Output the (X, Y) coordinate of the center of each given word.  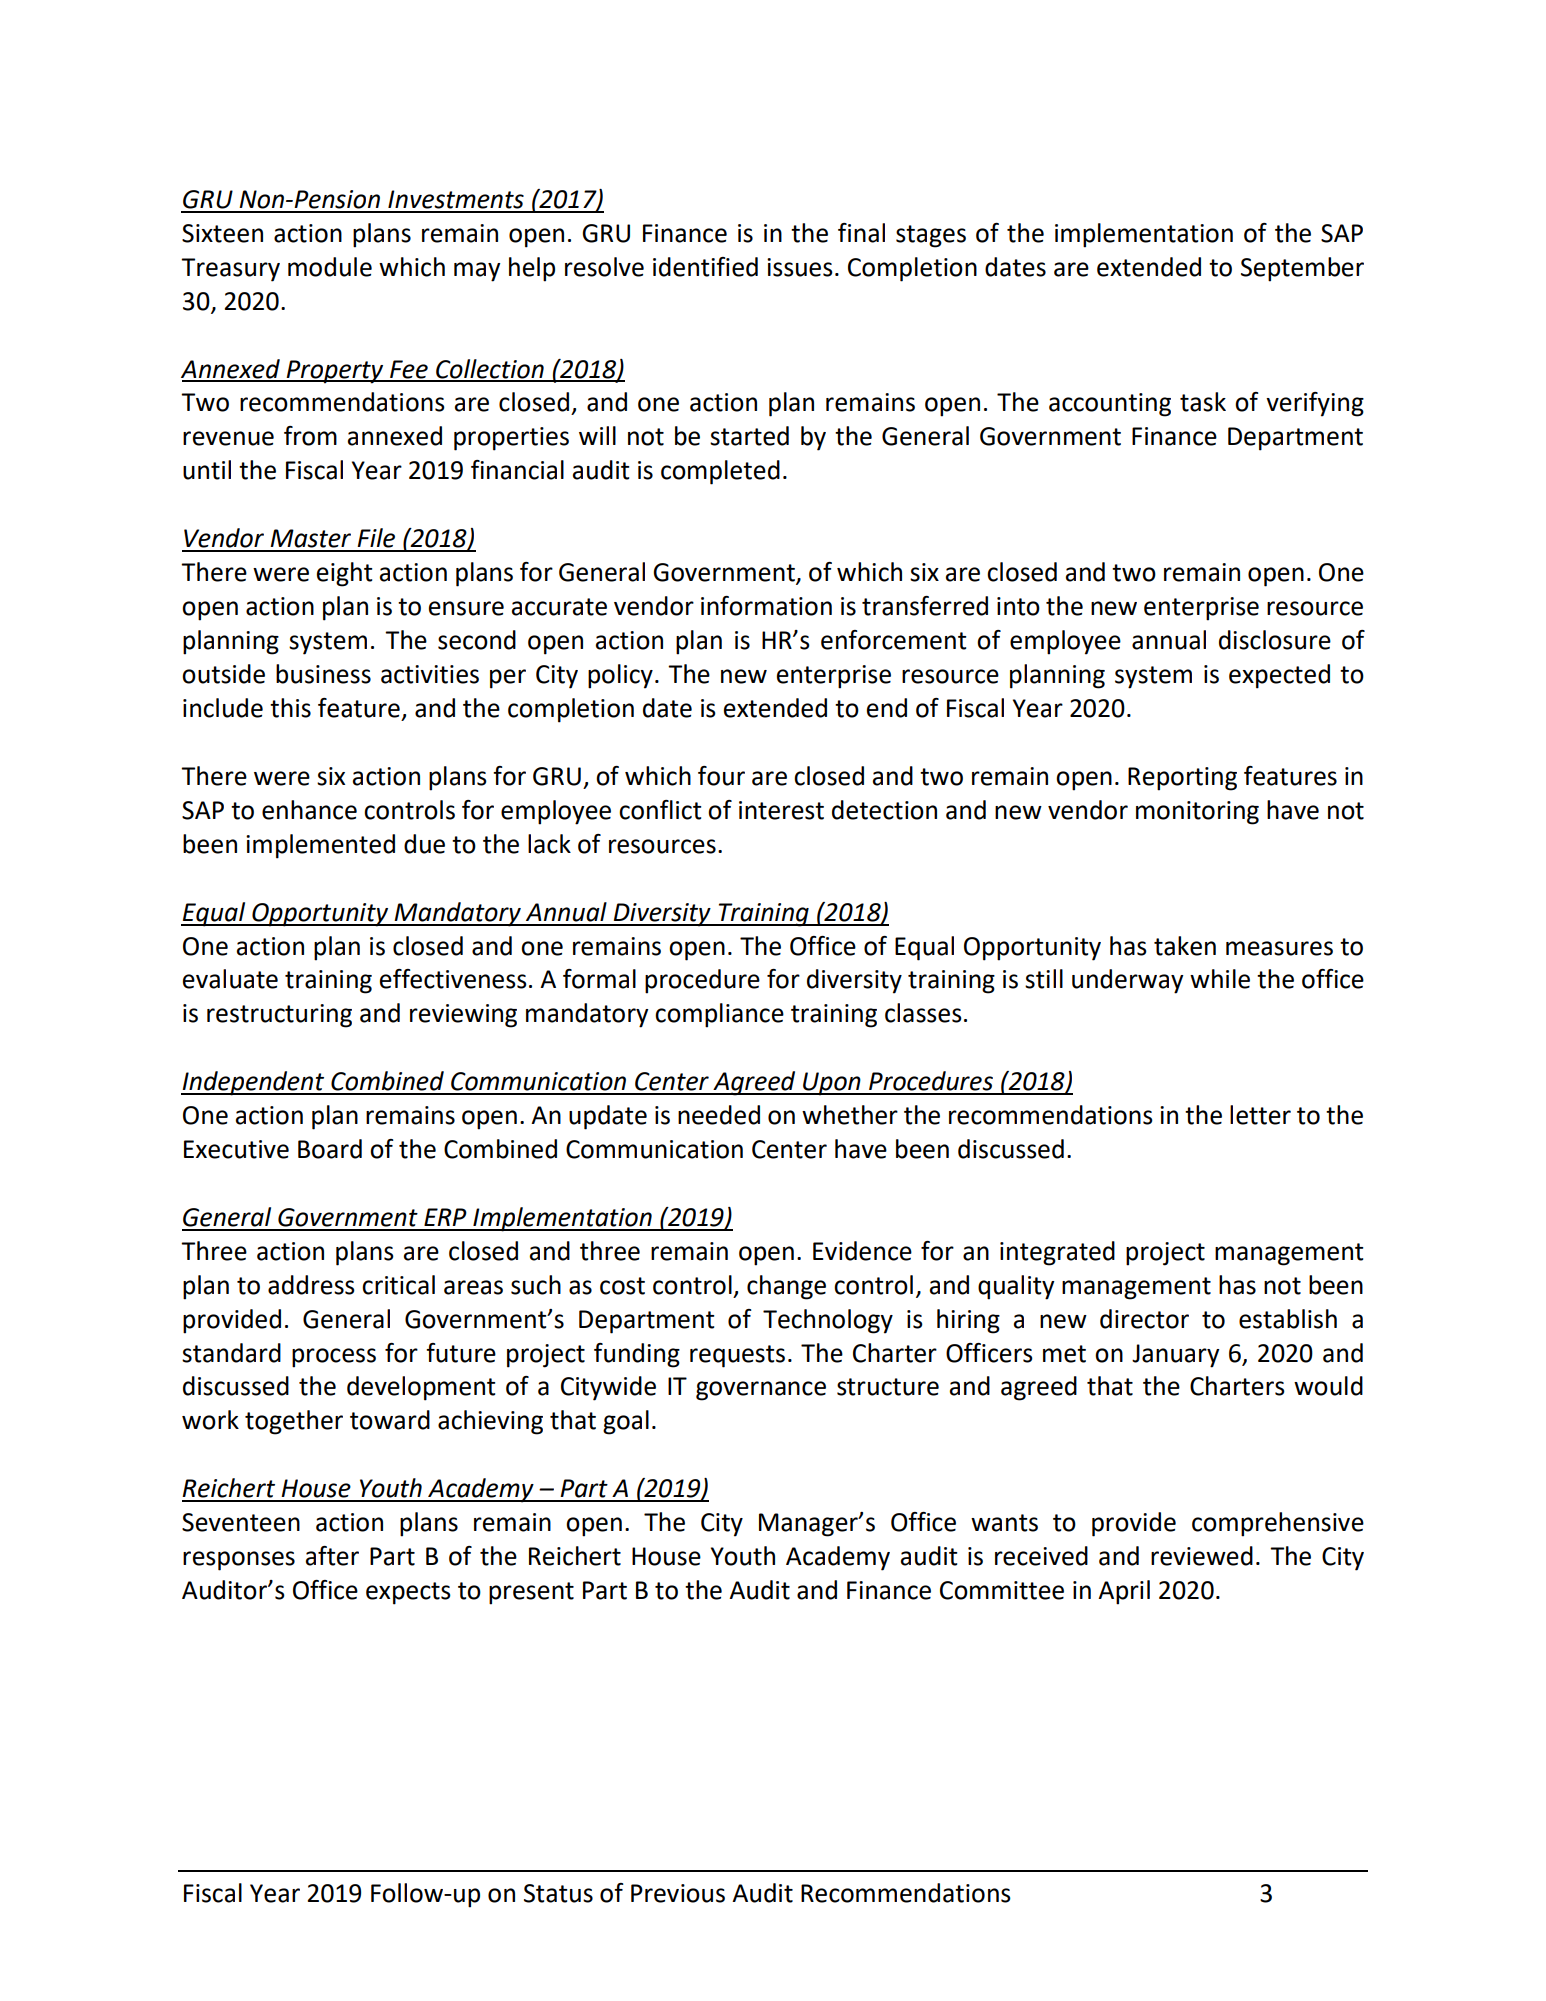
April (1124, 1592)
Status (558, 1893)
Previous (678, 1893)
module (330, 267)
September (1302, 269)
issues (800, 267)
